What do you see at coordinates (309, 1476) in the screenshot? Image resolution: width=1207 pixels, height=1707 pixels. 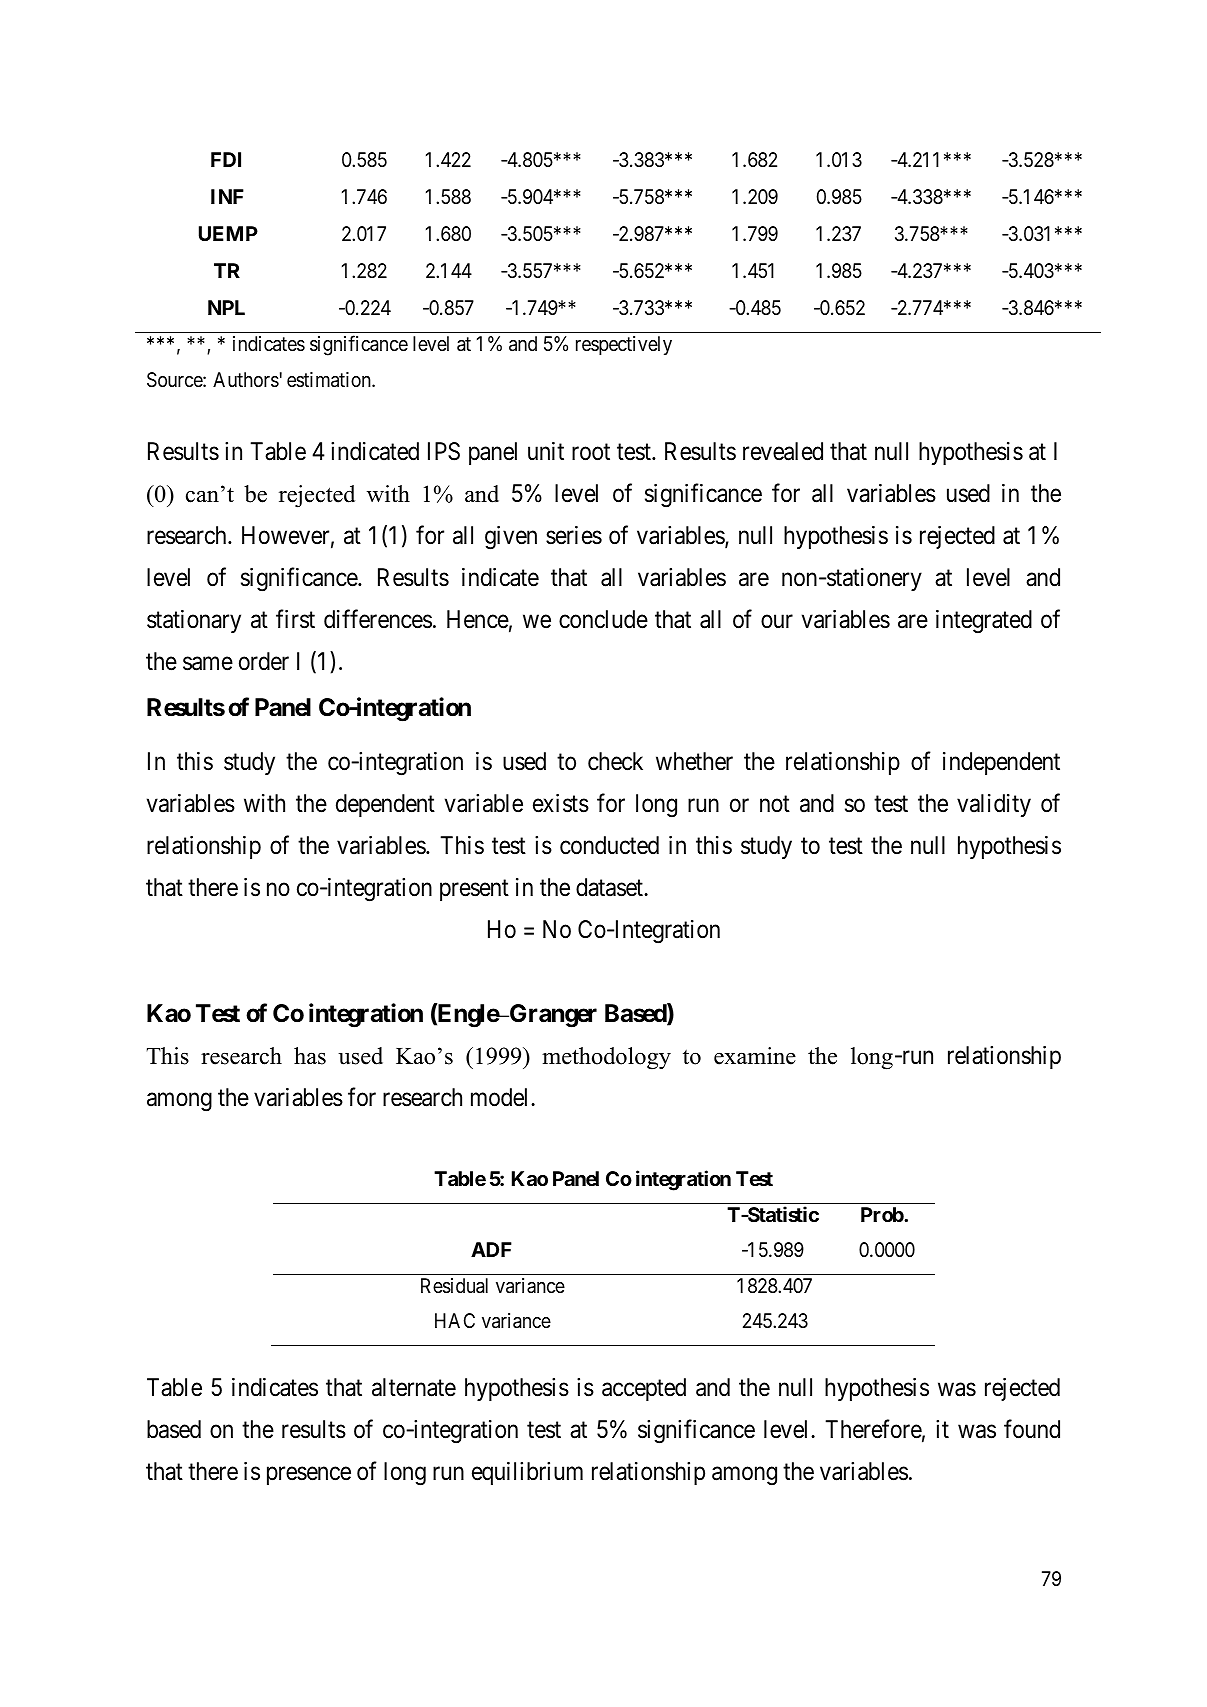 I see `presence` at bounding box center [309, 1476].
